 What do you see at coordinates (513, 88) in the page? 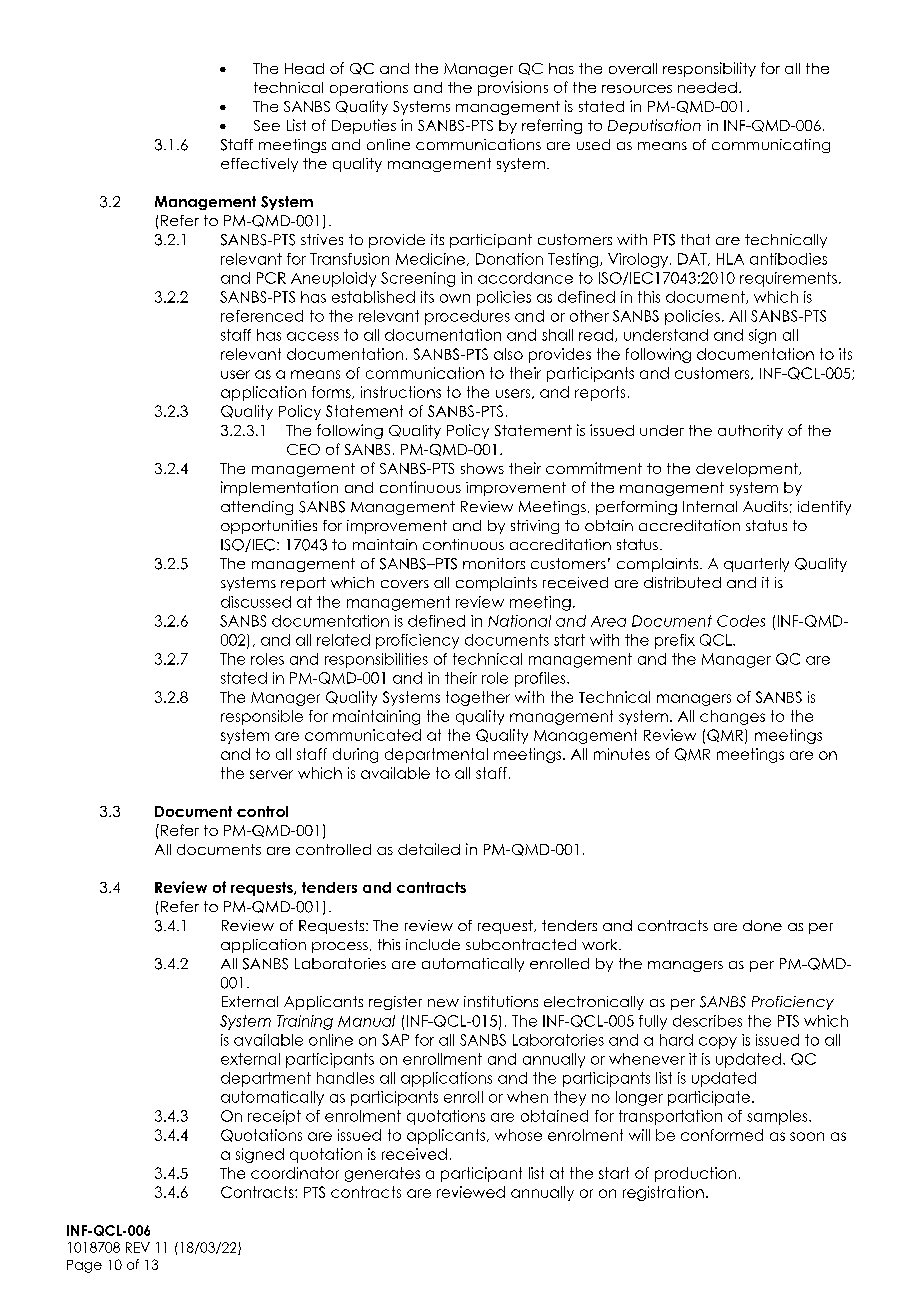
I see `provisions` at bounding box center [513, 88].
